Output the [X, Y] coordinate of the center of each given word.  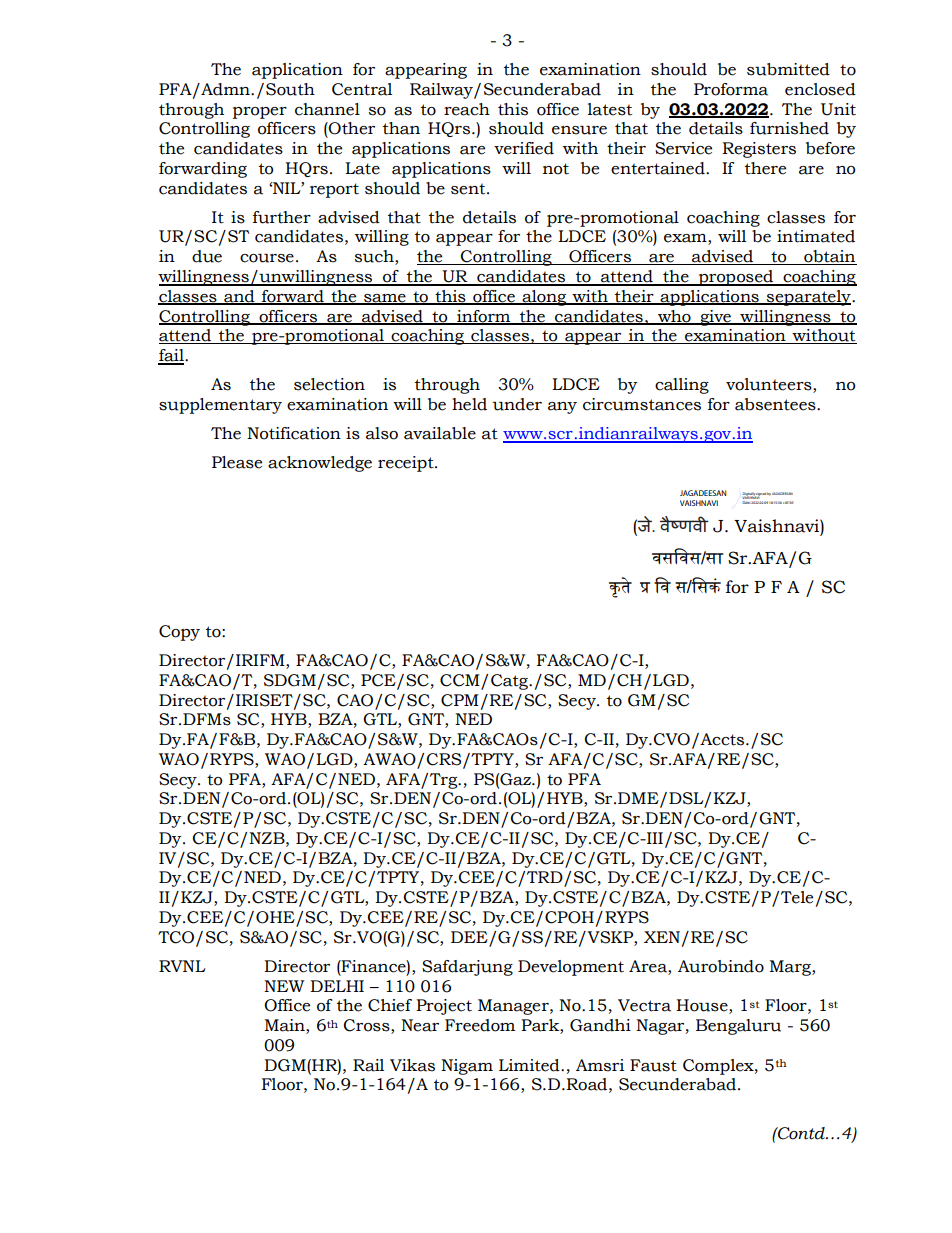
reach [467, 109]
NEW [284, 986]
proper [260, 113]
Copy [179, 633]
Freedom [480, 1025]
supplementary [220, 406]
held [469, 404]
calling [682, 386]
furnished [789, 128]
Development [571, 968]
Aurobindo [721, 966]
